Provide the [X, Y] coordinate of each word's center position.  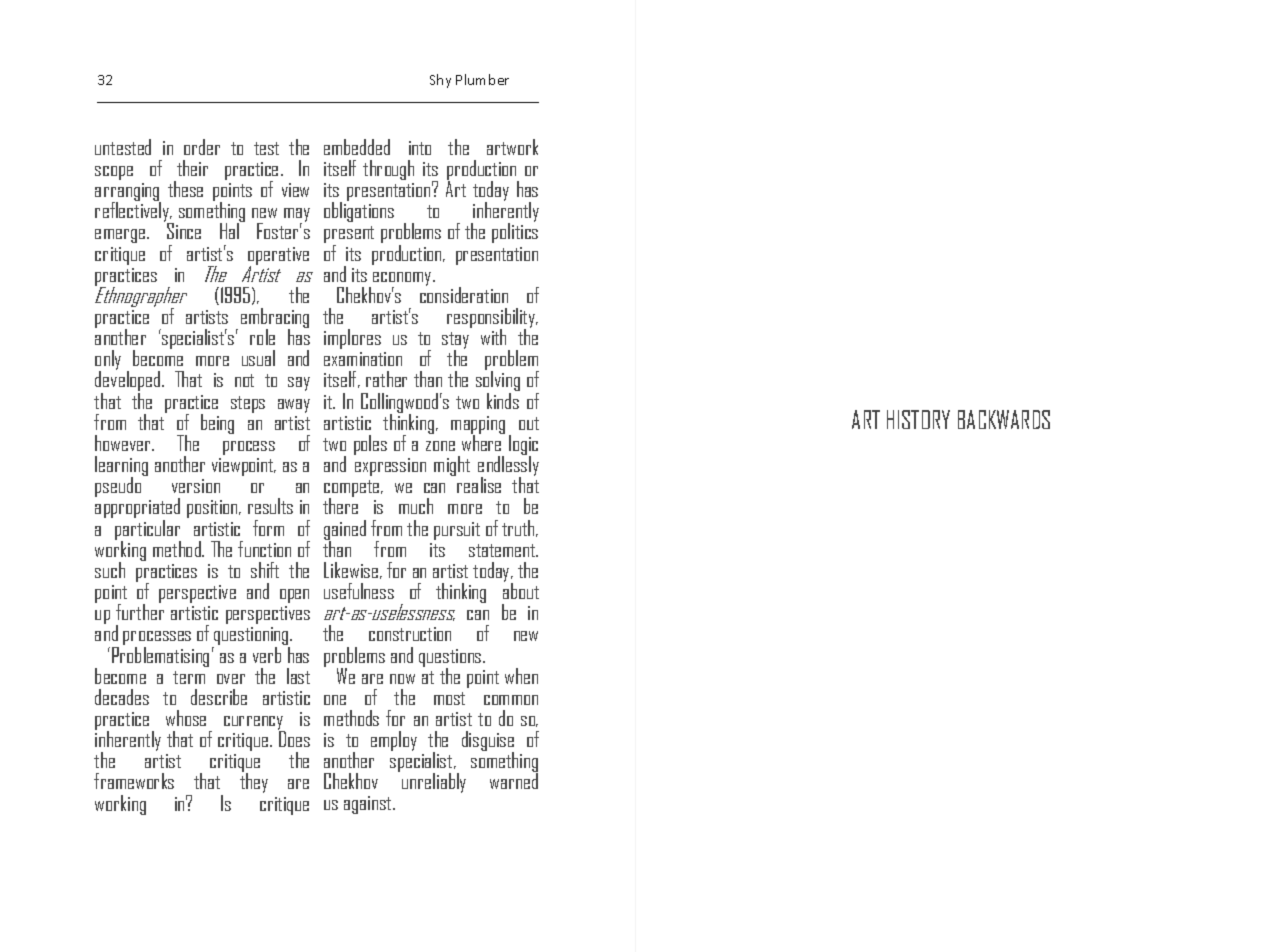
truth [519, 528]
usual [258, 358]
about [521, 590]
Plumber [482, 79]
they [254, 782]
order [202, 147]
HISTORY [918, 419]
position [213, 509]
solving [498, 381]
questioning [251, 637]
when [521, 676]
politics [515, 232]
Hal [230, 230]
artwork [512, 147]
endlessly [508, 466]
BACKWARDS [1004, 419]
